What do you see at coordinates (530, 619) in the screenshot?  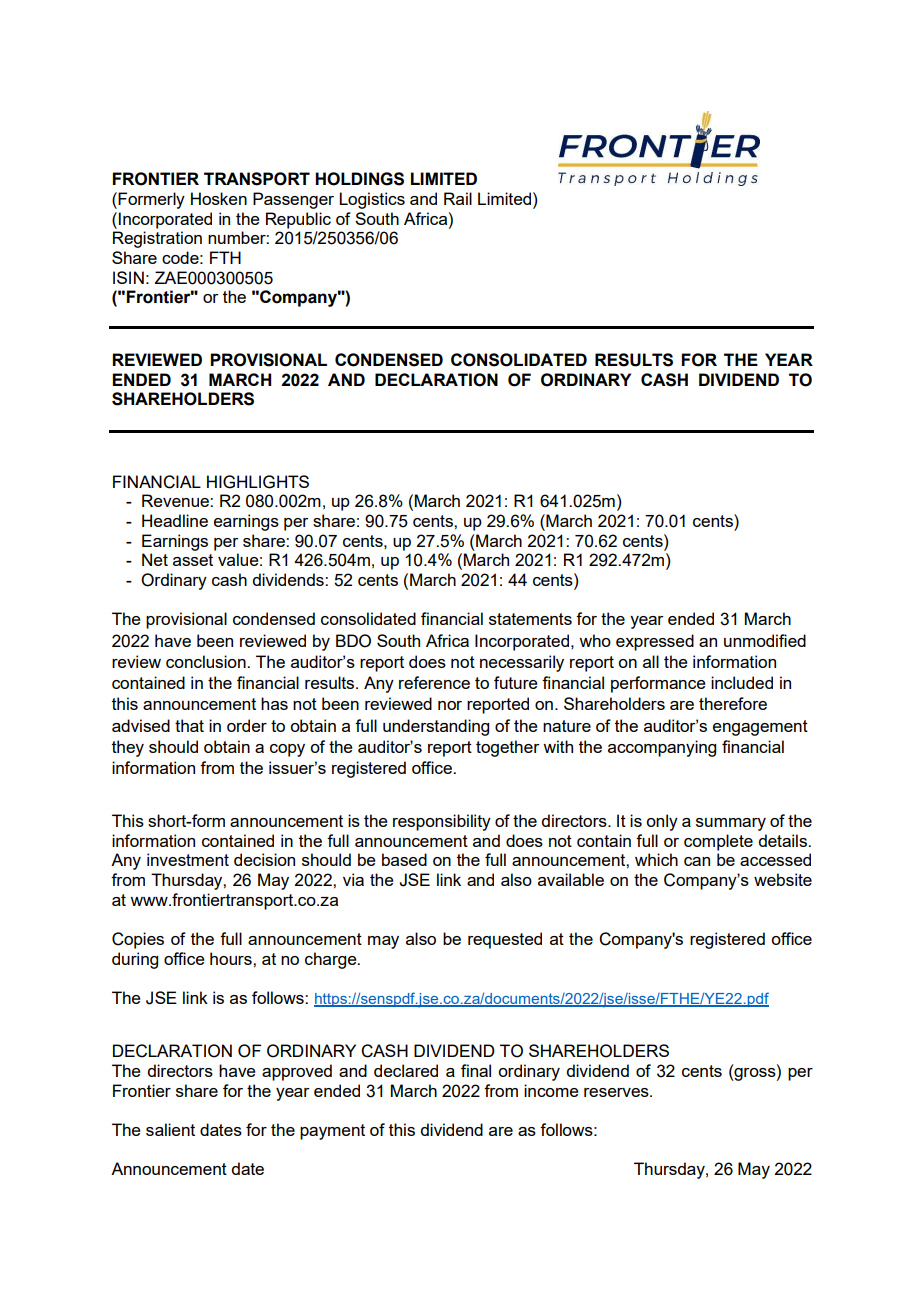 I see `statements` at bounding box center [530, 619].
